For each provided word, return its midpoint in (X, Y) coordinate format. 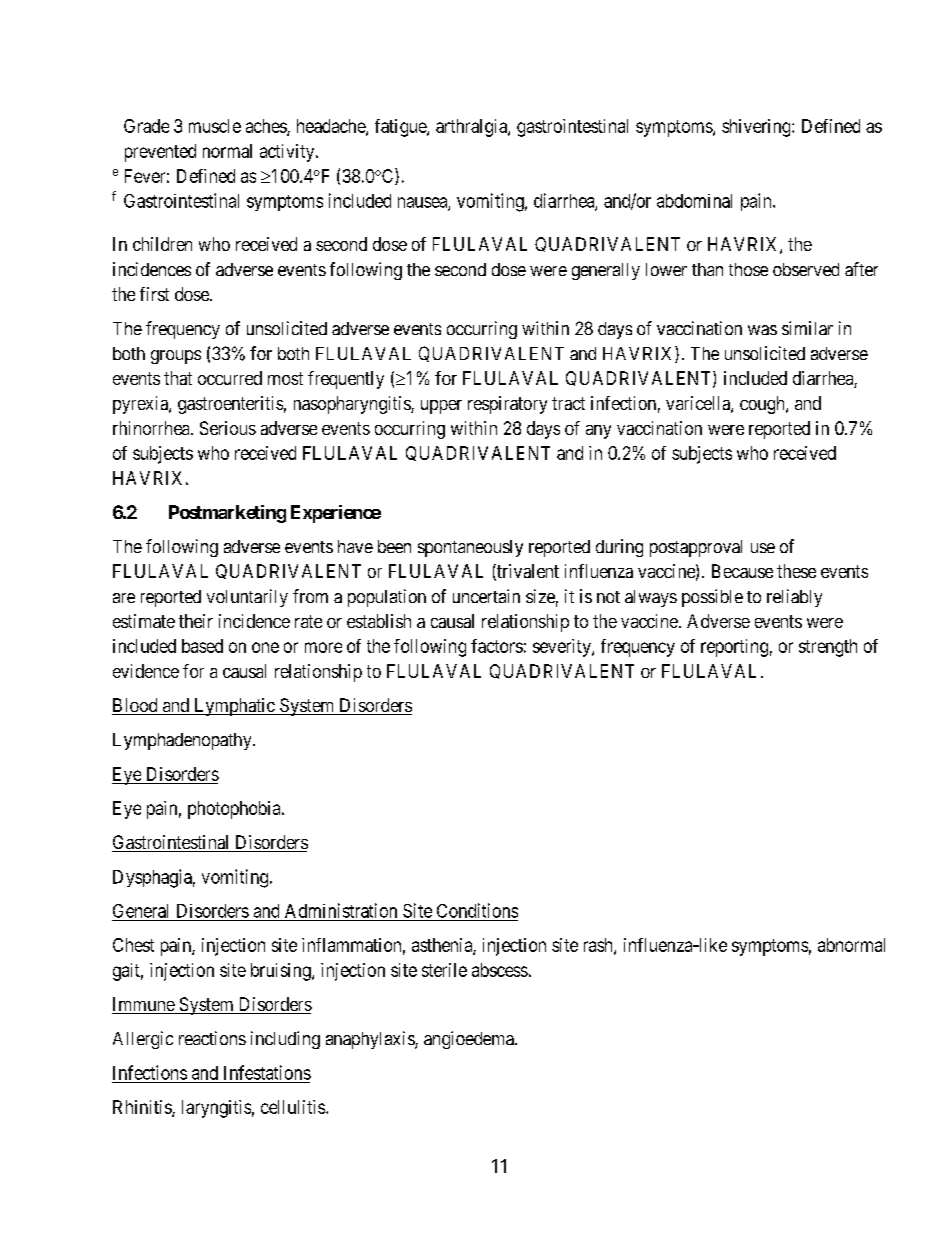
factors (497, 646)
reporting (734, 648)
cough (763, 405)
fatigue (401, 128)
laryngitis (216, 1109)
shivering (757, 128)
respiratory (507, 405)
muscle (215, 126)
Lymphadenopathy (183, 741)
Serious (228, 428)
